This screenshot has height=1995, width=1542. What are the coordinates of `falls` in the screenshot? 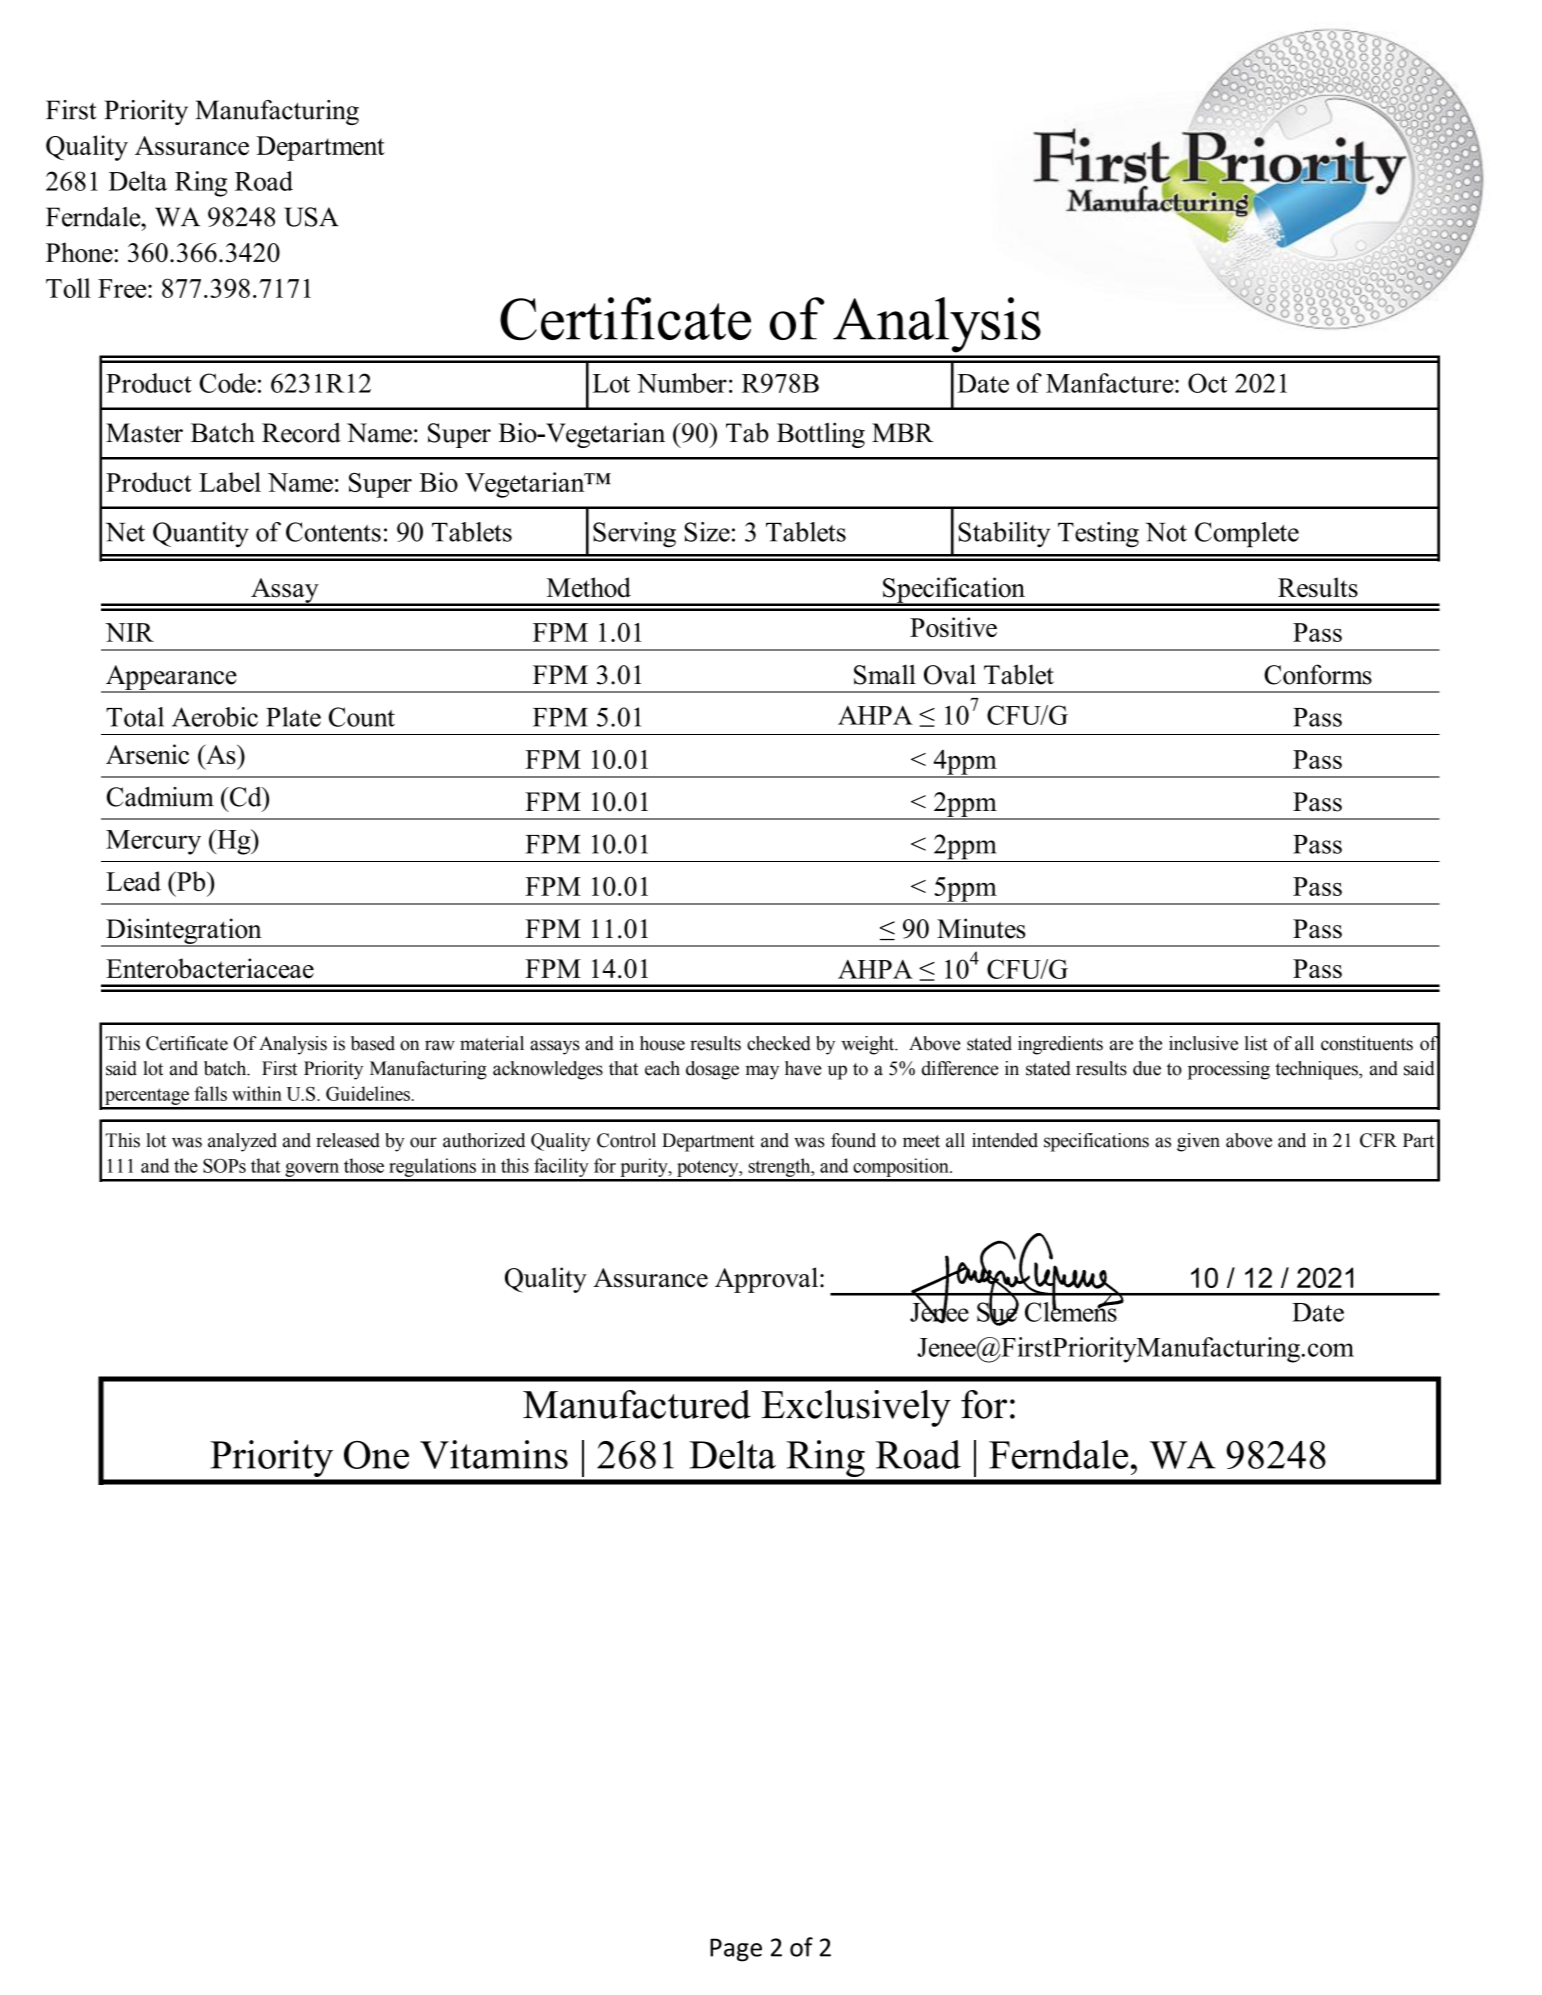 It's located at (210, 1093).
